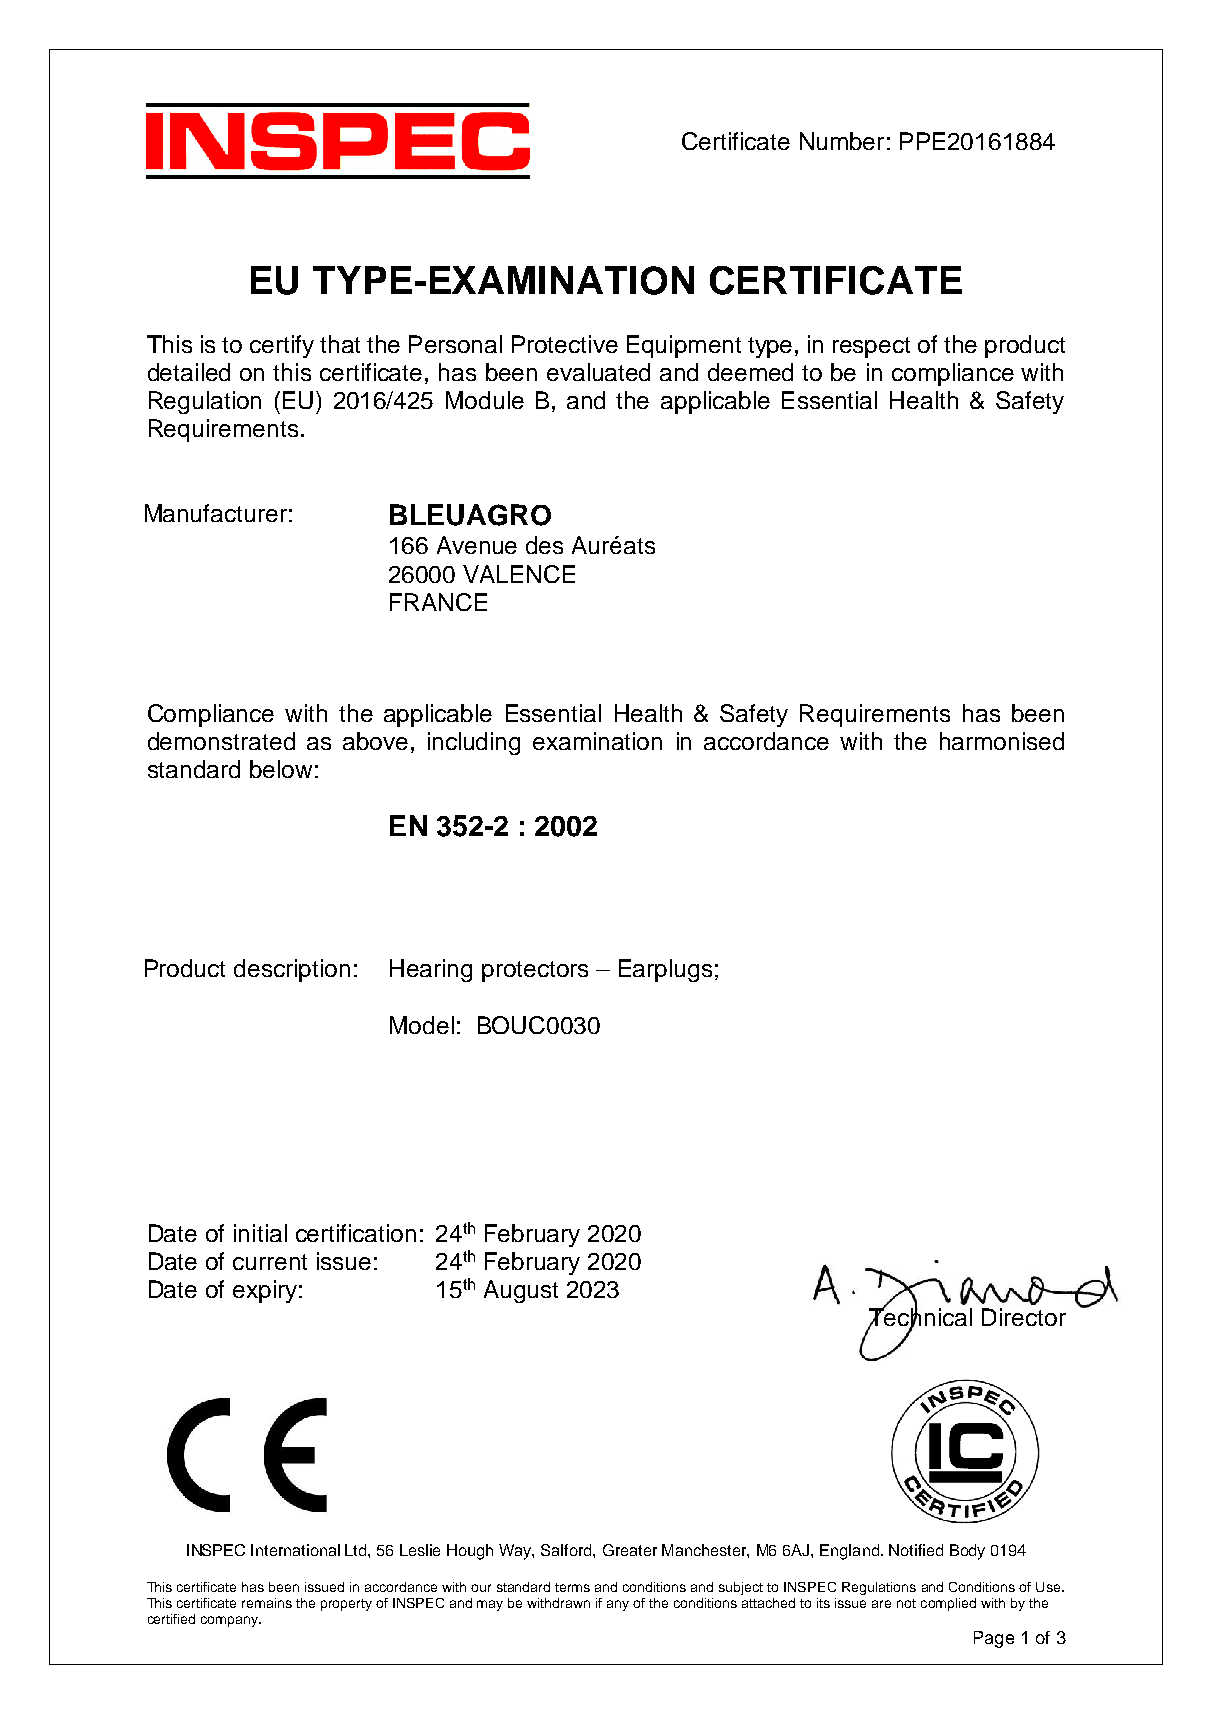 The width and height of the screenshot is (1212, 1714). I want to click on harmonised, so click(1002, 741).
